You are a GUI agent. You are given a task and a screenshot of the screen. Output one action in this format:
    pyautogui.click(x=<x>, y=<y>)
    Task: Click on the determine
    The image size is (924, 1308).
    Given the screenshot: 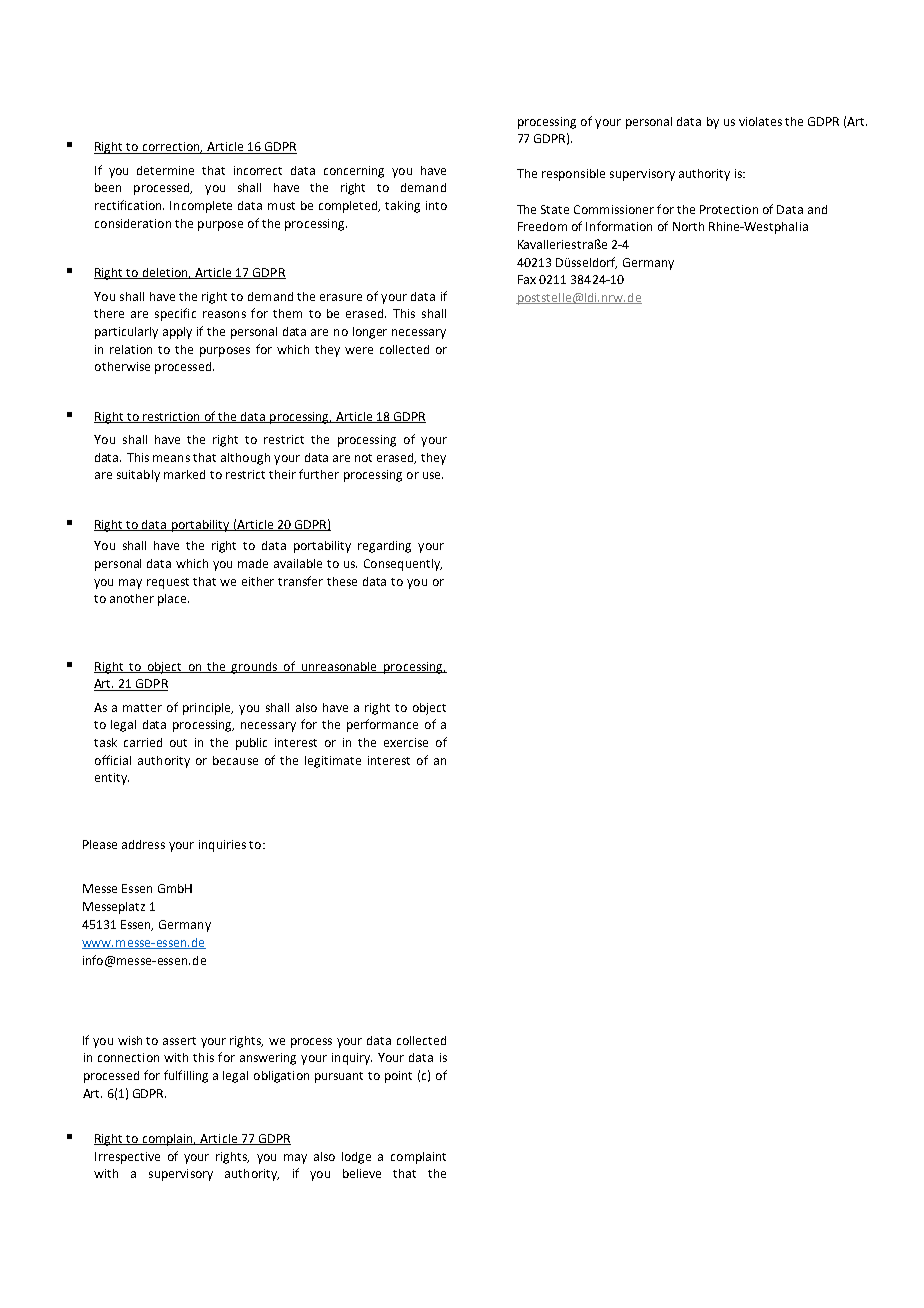 What is the action you would take?
    pyautogui.click(x=165, y=170)
